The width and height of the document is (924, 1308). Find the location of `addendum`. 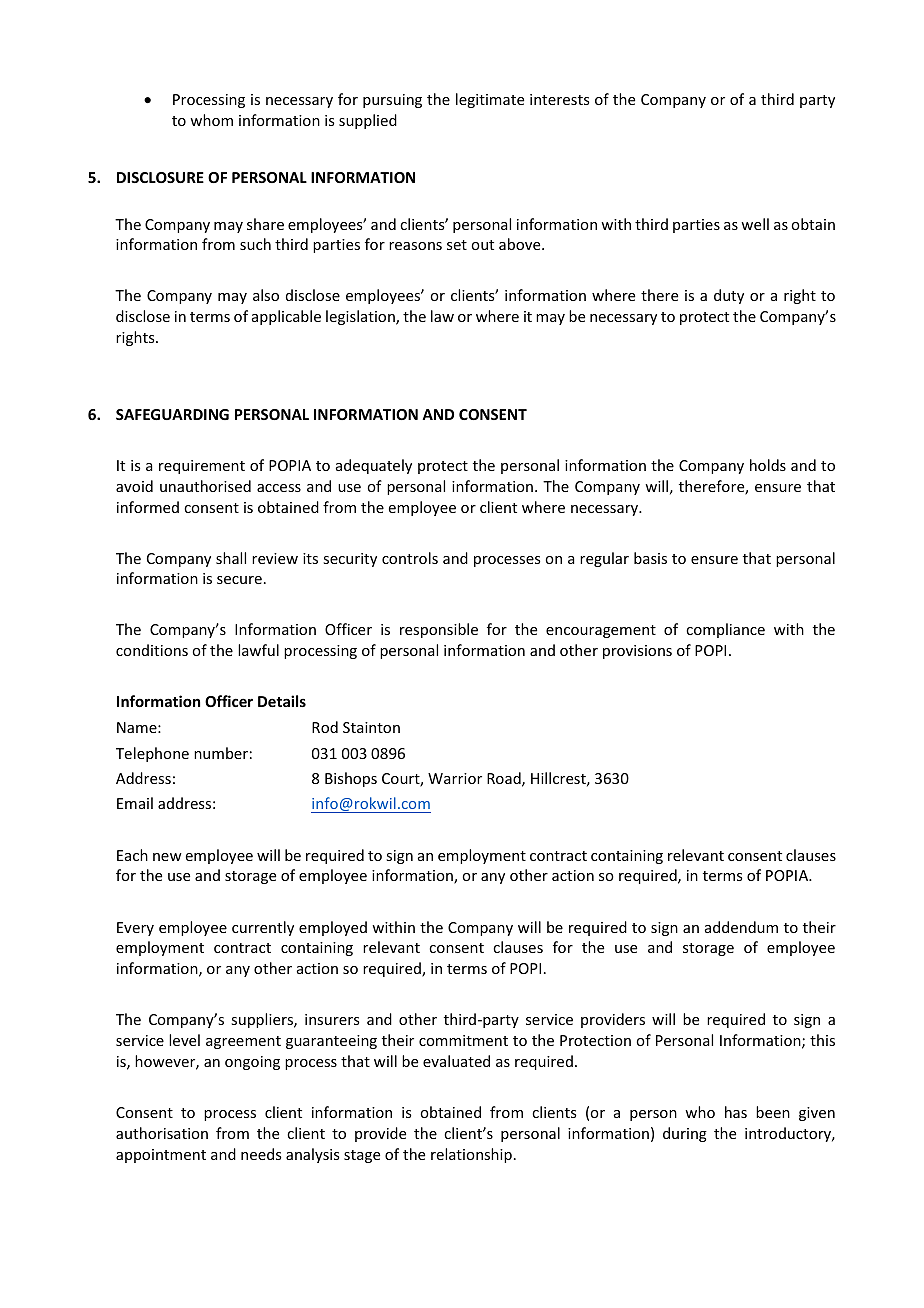

addendum is located at coordinates (741, 927).
